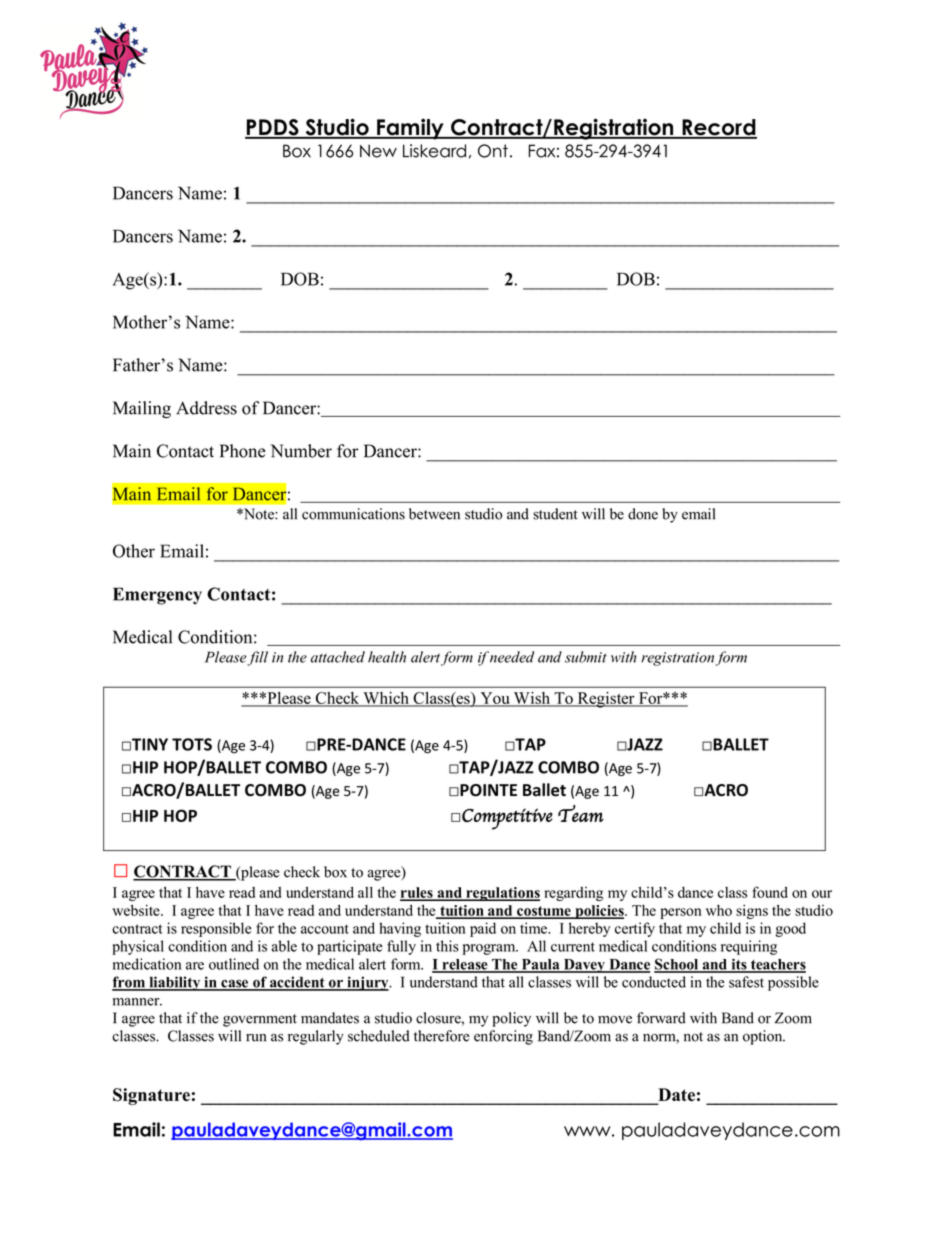 This image has height=1233, width=952. What do you see at coordinates (410, 129) in the image?
I see `Family` at bounding box center [410, 129].
